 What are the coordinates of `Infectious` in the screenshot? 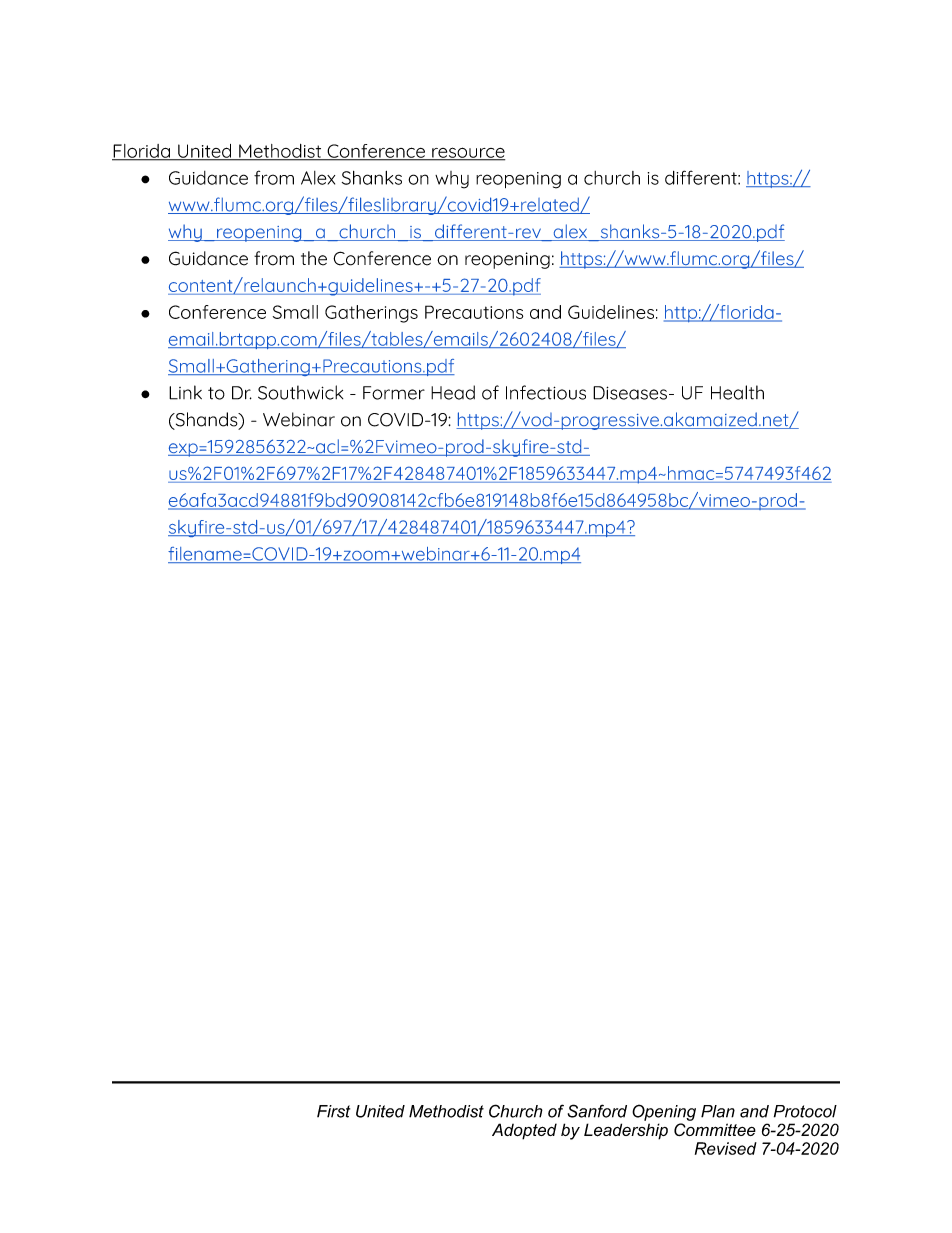 It's located at (546, 392).
